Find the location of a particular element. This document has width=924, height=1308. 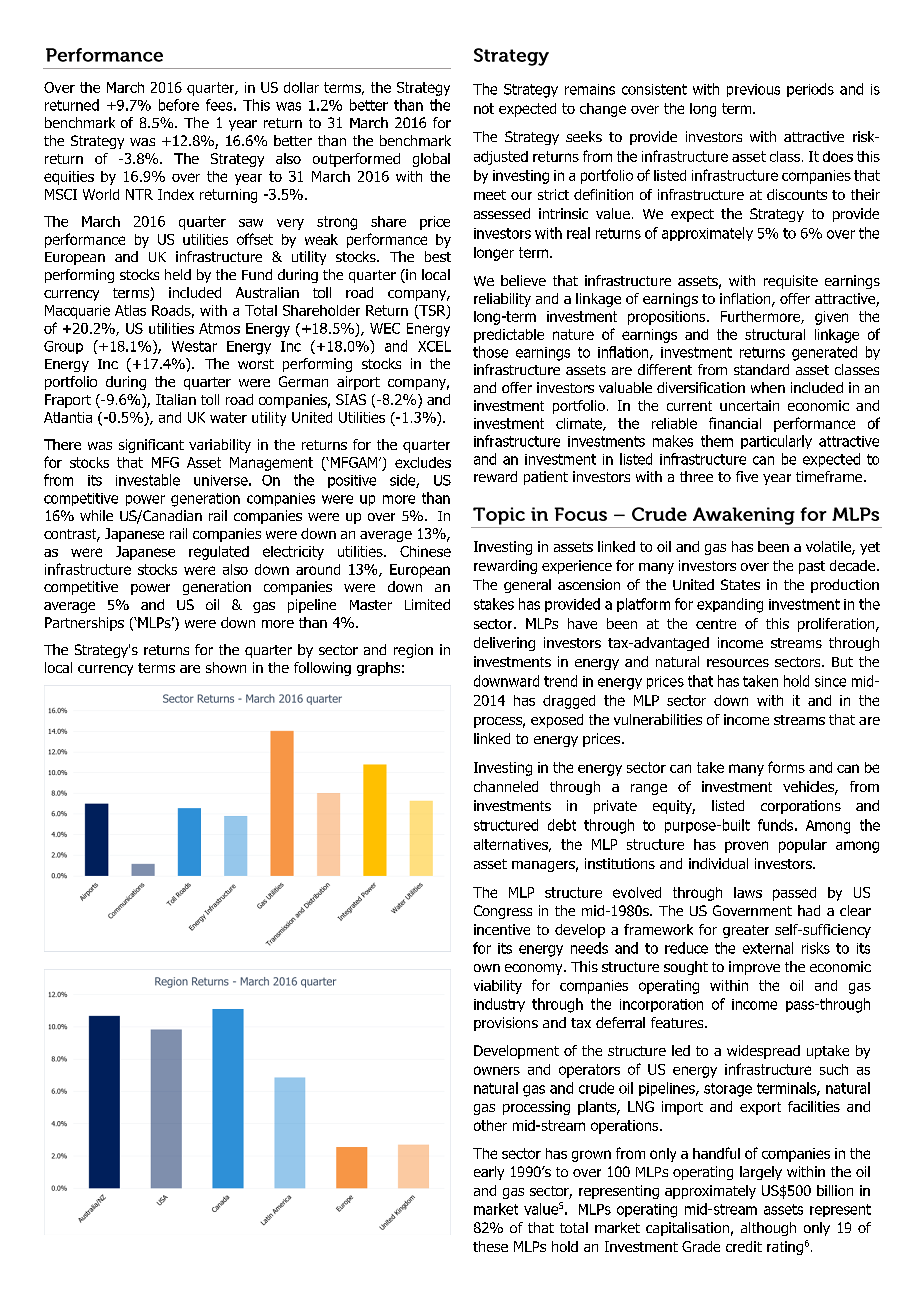

delivering is located at coordinates (504, 644).
